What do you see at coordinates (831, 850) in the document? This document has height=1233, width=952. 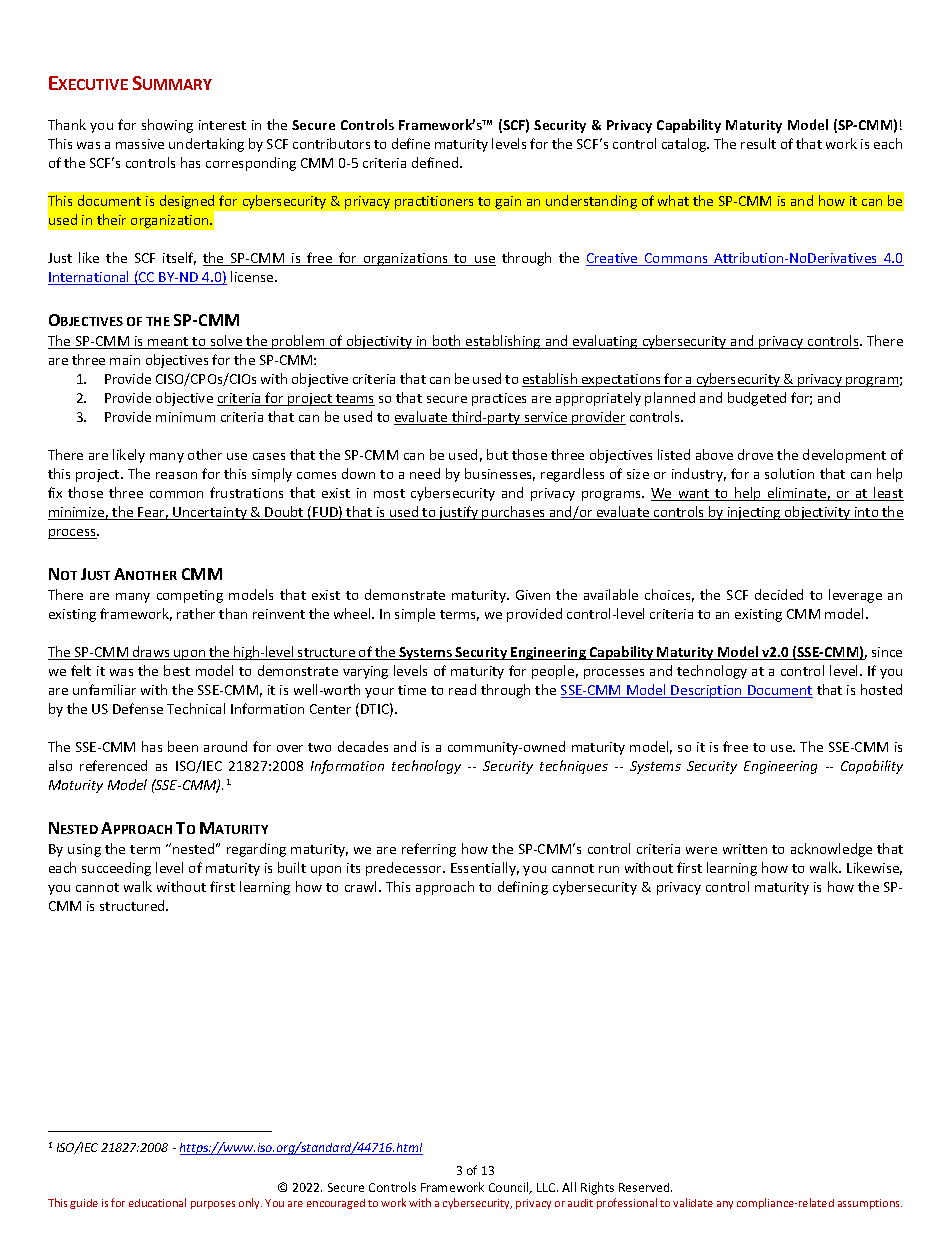 I see `acknowledge` at bounding box center [831, 850].
